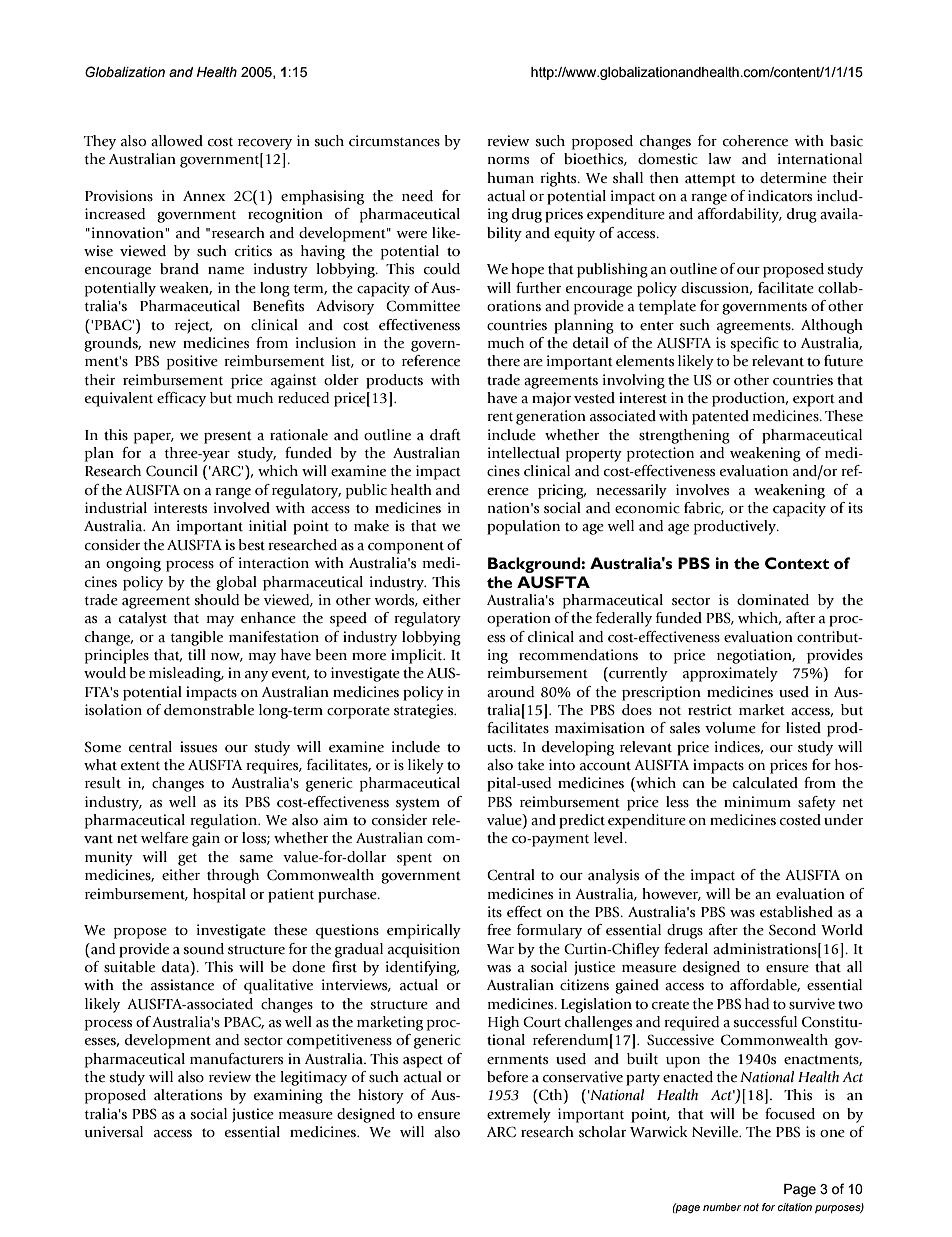 This screenshot has width=952, height=1237. Describe the element at coordinates (204, 196) in the screenshot. I see `Annex` at that location.
